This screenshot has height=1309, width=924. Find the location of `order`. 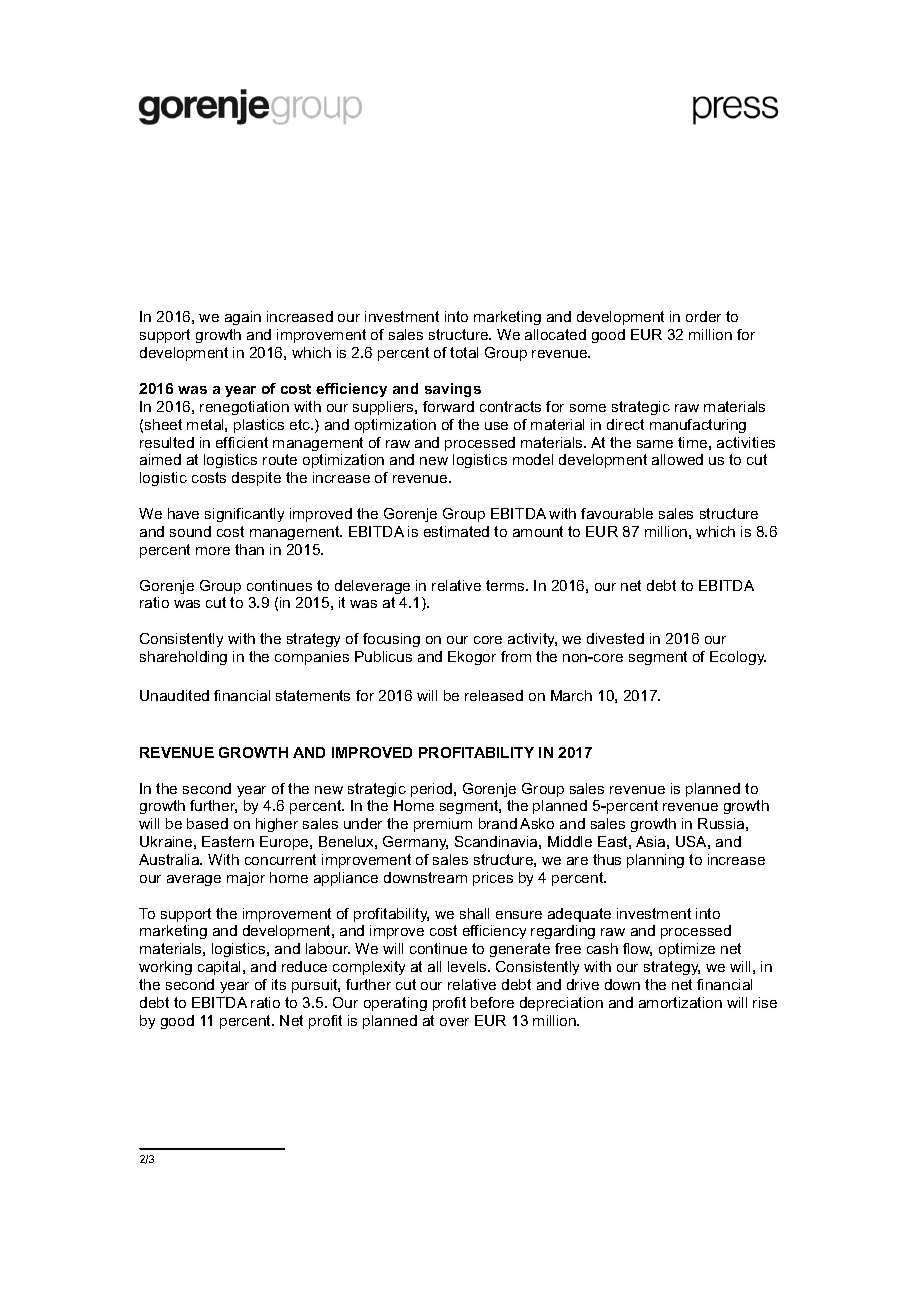

order is located at coordinates (703, 316).
